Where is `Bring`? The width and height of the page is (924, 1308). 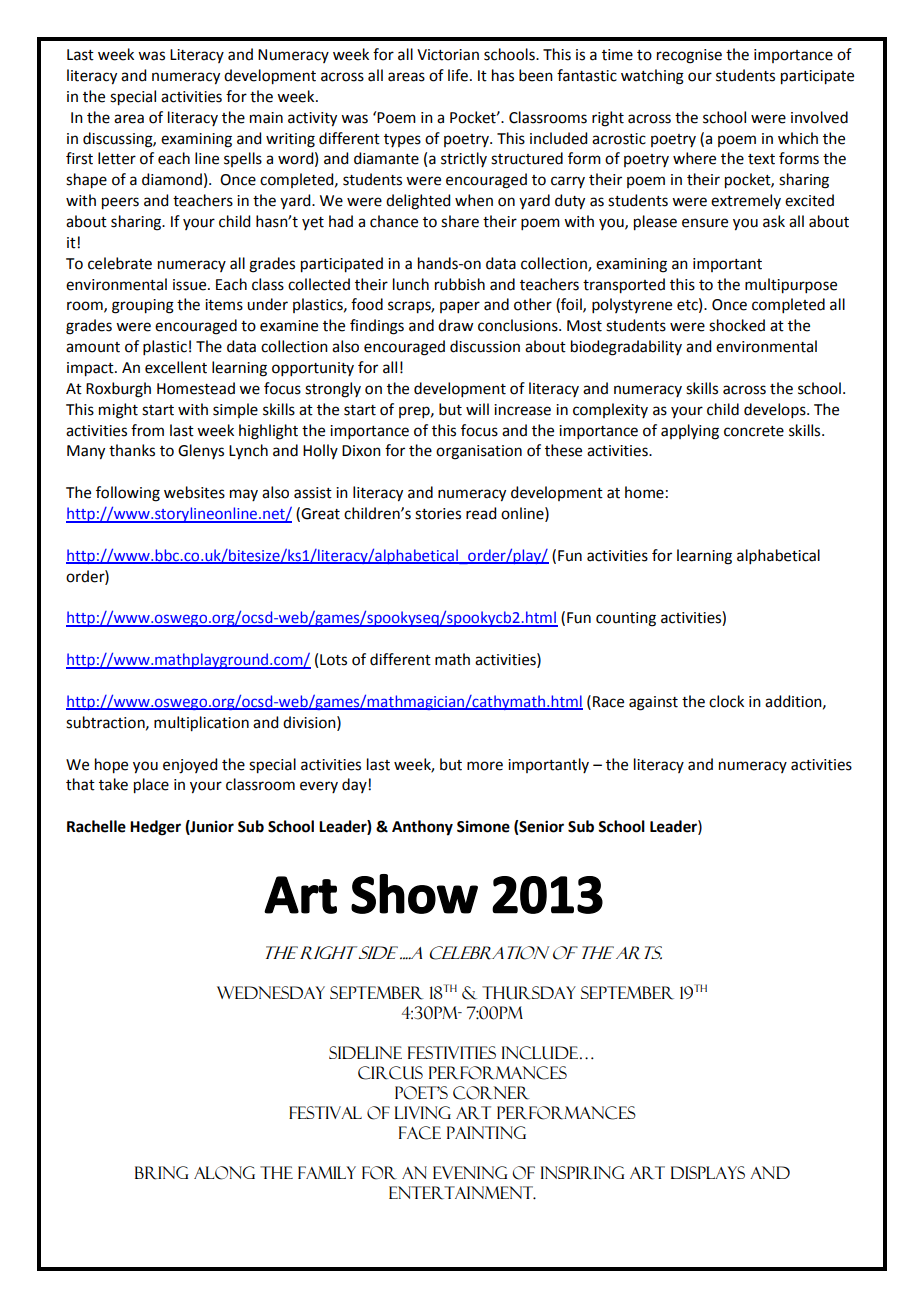 Bring is located at coordinates (161, 1173).
